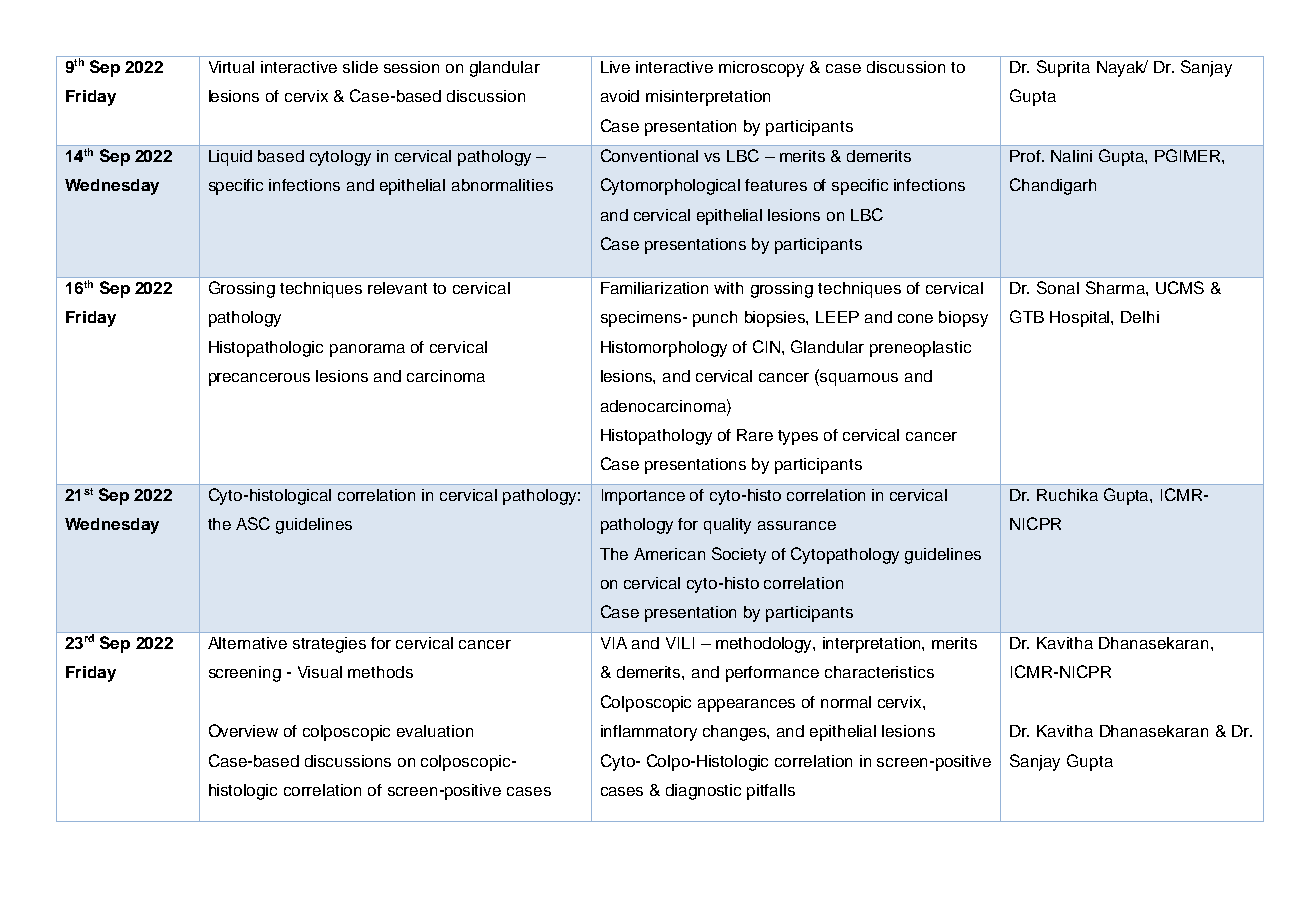 This image has height=924, width=1308. What do you see at coordinates (755, 435) in the image?
I see `Rare` at bounding box center [755, 435].
